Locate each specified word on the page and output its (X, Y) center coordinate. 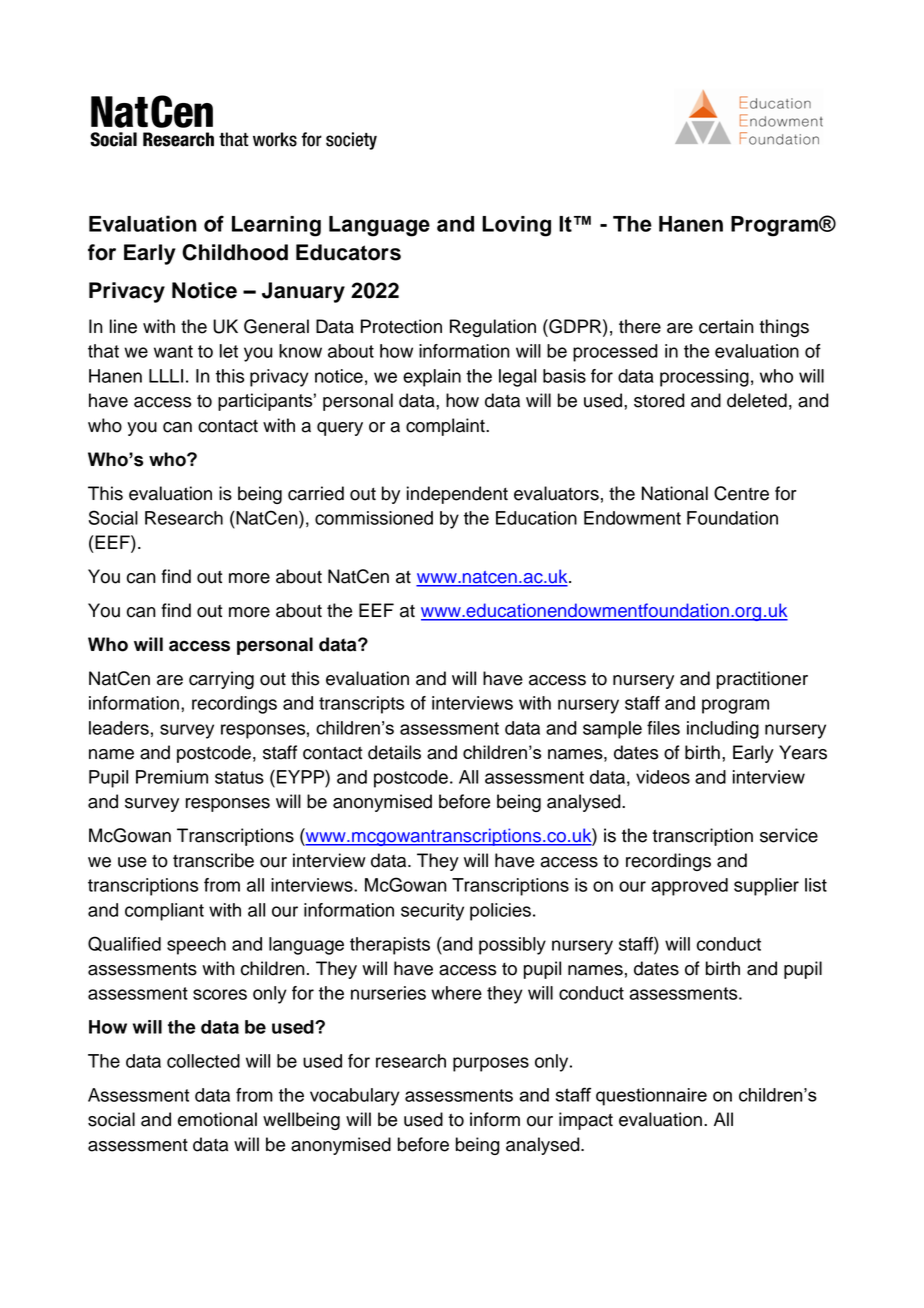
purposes (491, 1064)
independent (457, 495)
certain (726, 326)
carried (316, 493)
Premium (172, 777)
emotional (217, 1119)
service (789, 835)
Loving (516, 226)
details (394, 752)
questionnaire (651, 1097)
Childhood (235, 252)
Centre (741, 493)
